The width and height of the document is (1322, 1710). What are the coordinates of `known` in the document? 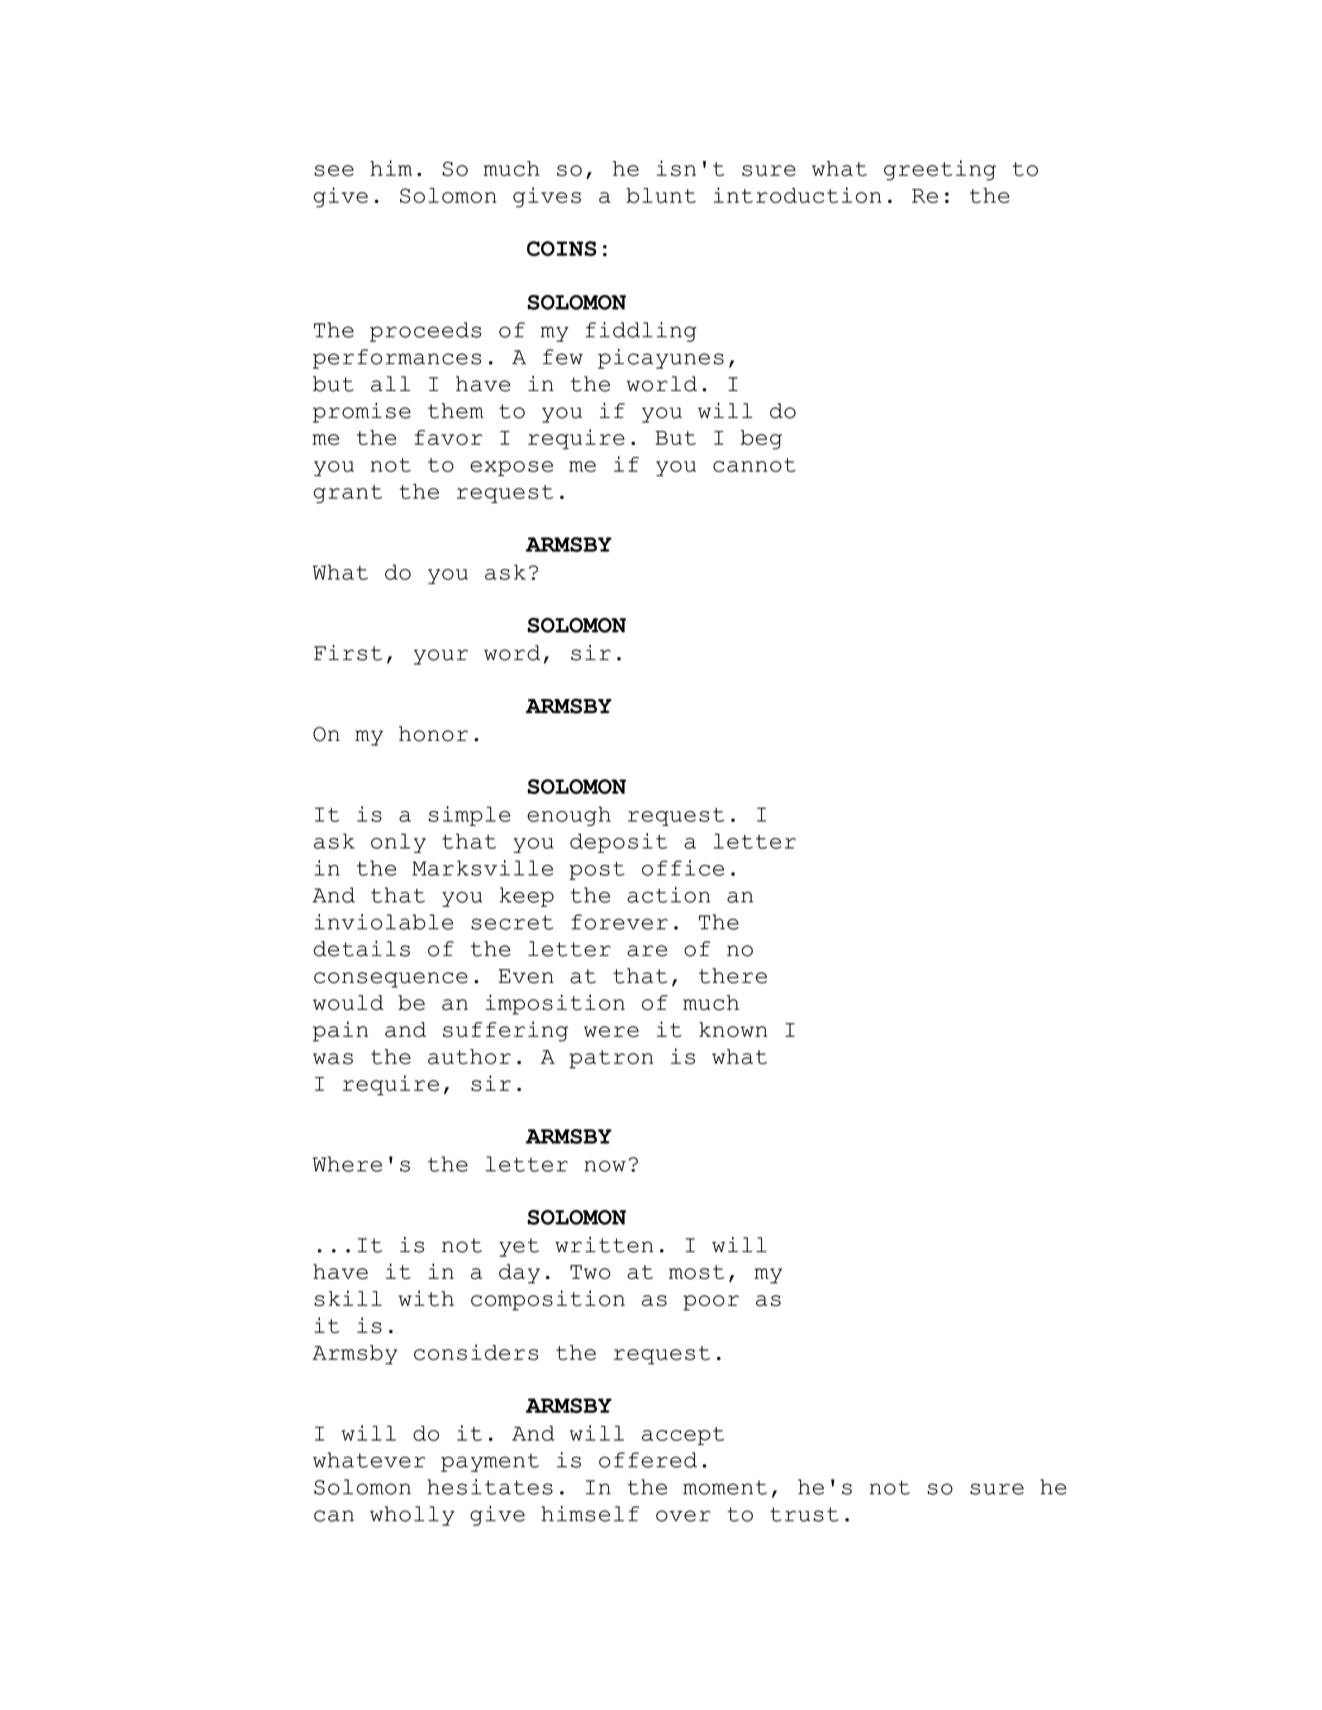 It's located at (733, 1029).
